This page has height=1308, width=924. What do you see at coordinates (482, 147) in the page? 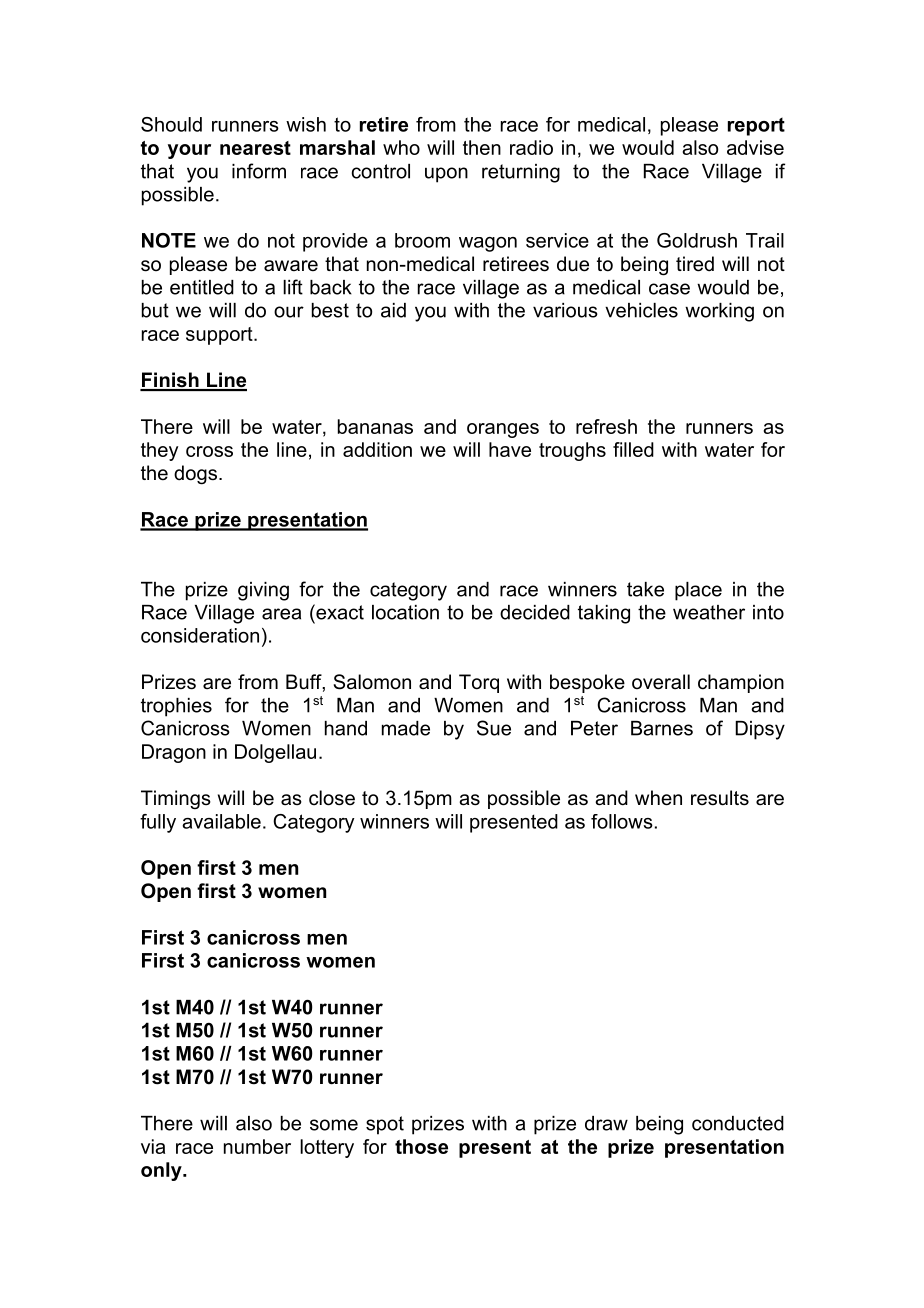
I see `then` at bounding box center [482, 147].
